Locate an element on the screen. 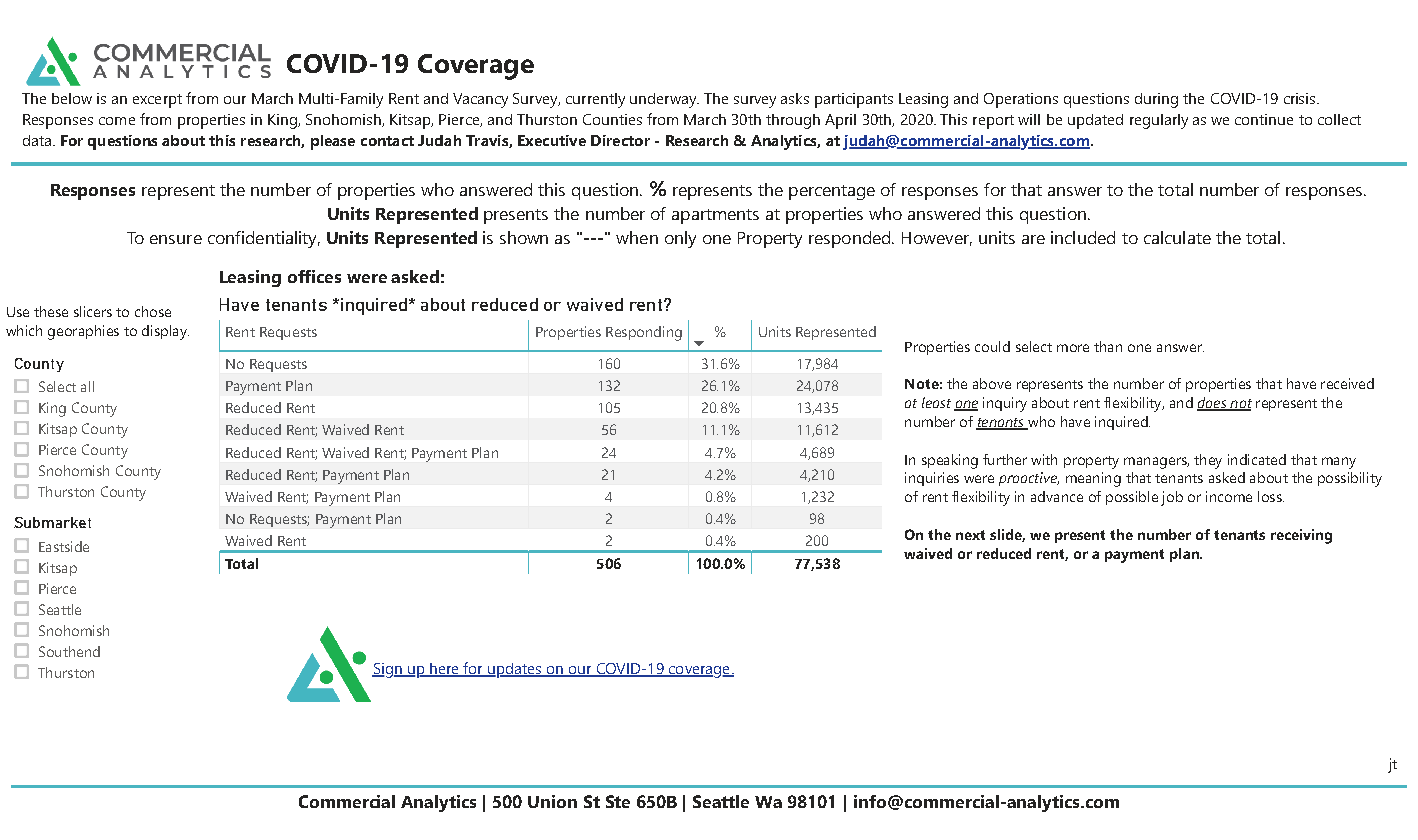 Image resolution: width=1418 pixels, height=840 pixels. Ste is located at coordinates (618, 801).
